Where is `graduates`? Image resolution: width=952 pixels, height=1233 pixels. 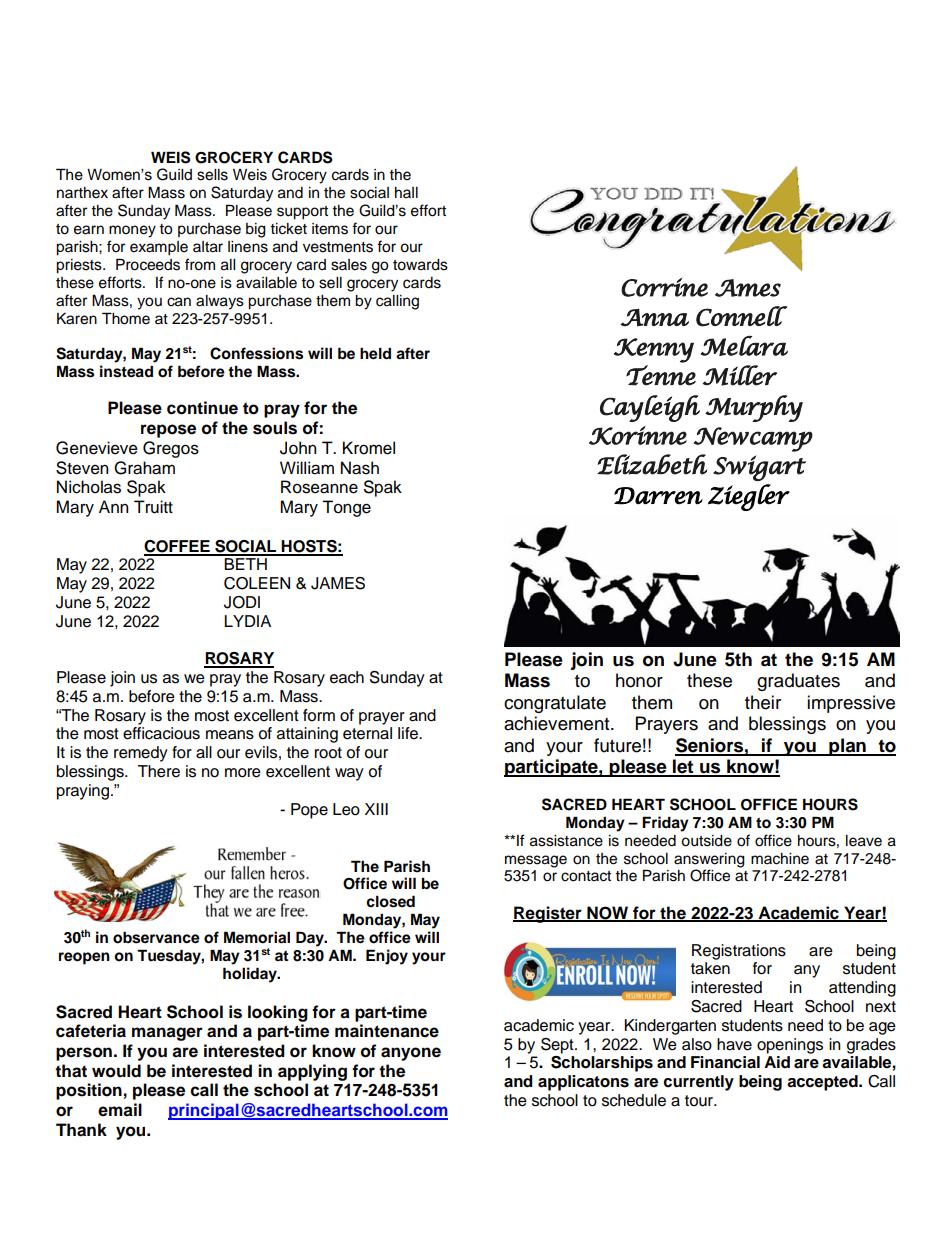
graduates is located at coordinates (798, 682).
